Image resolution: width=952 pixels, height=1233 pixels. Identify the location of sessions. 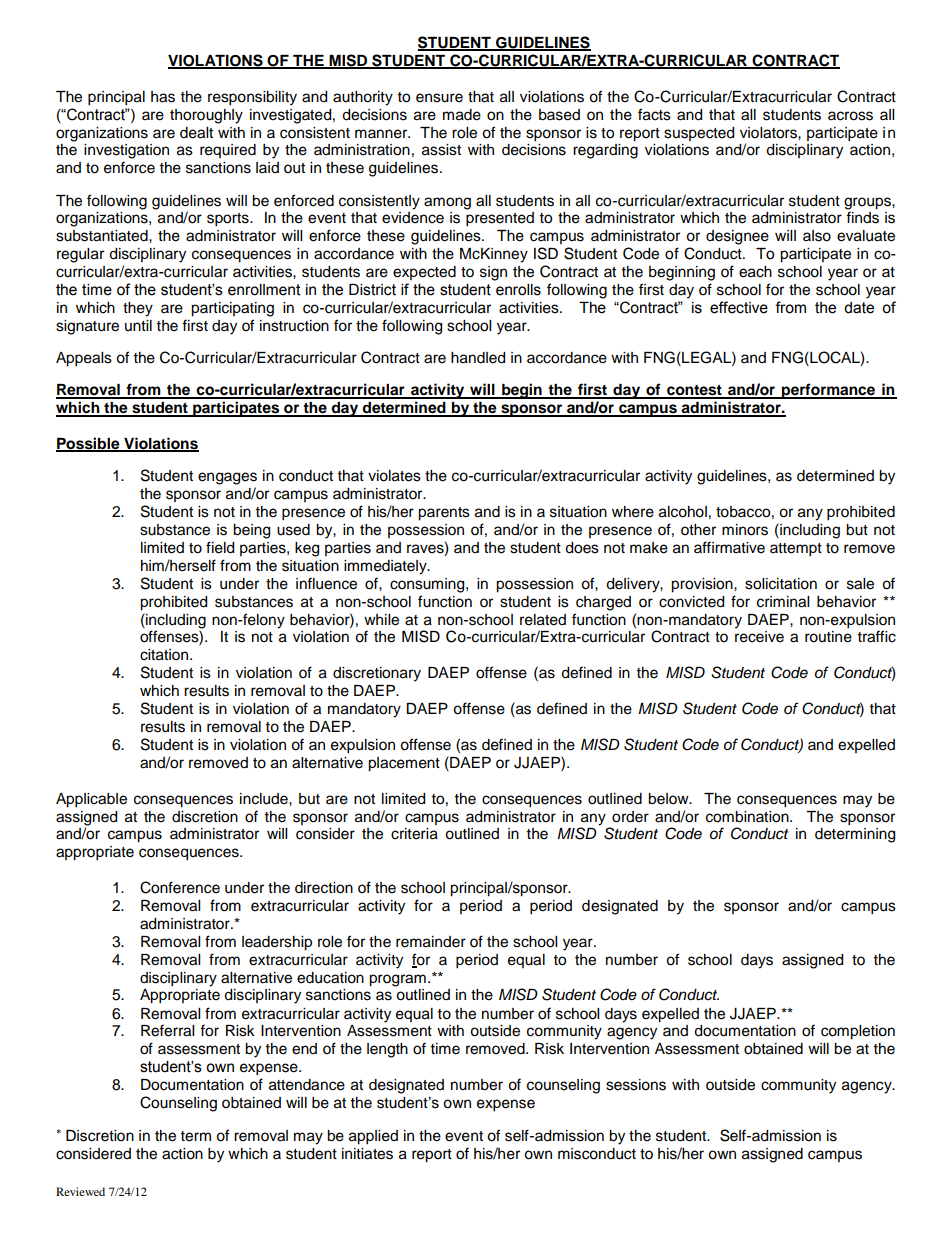
(636, 1085).
